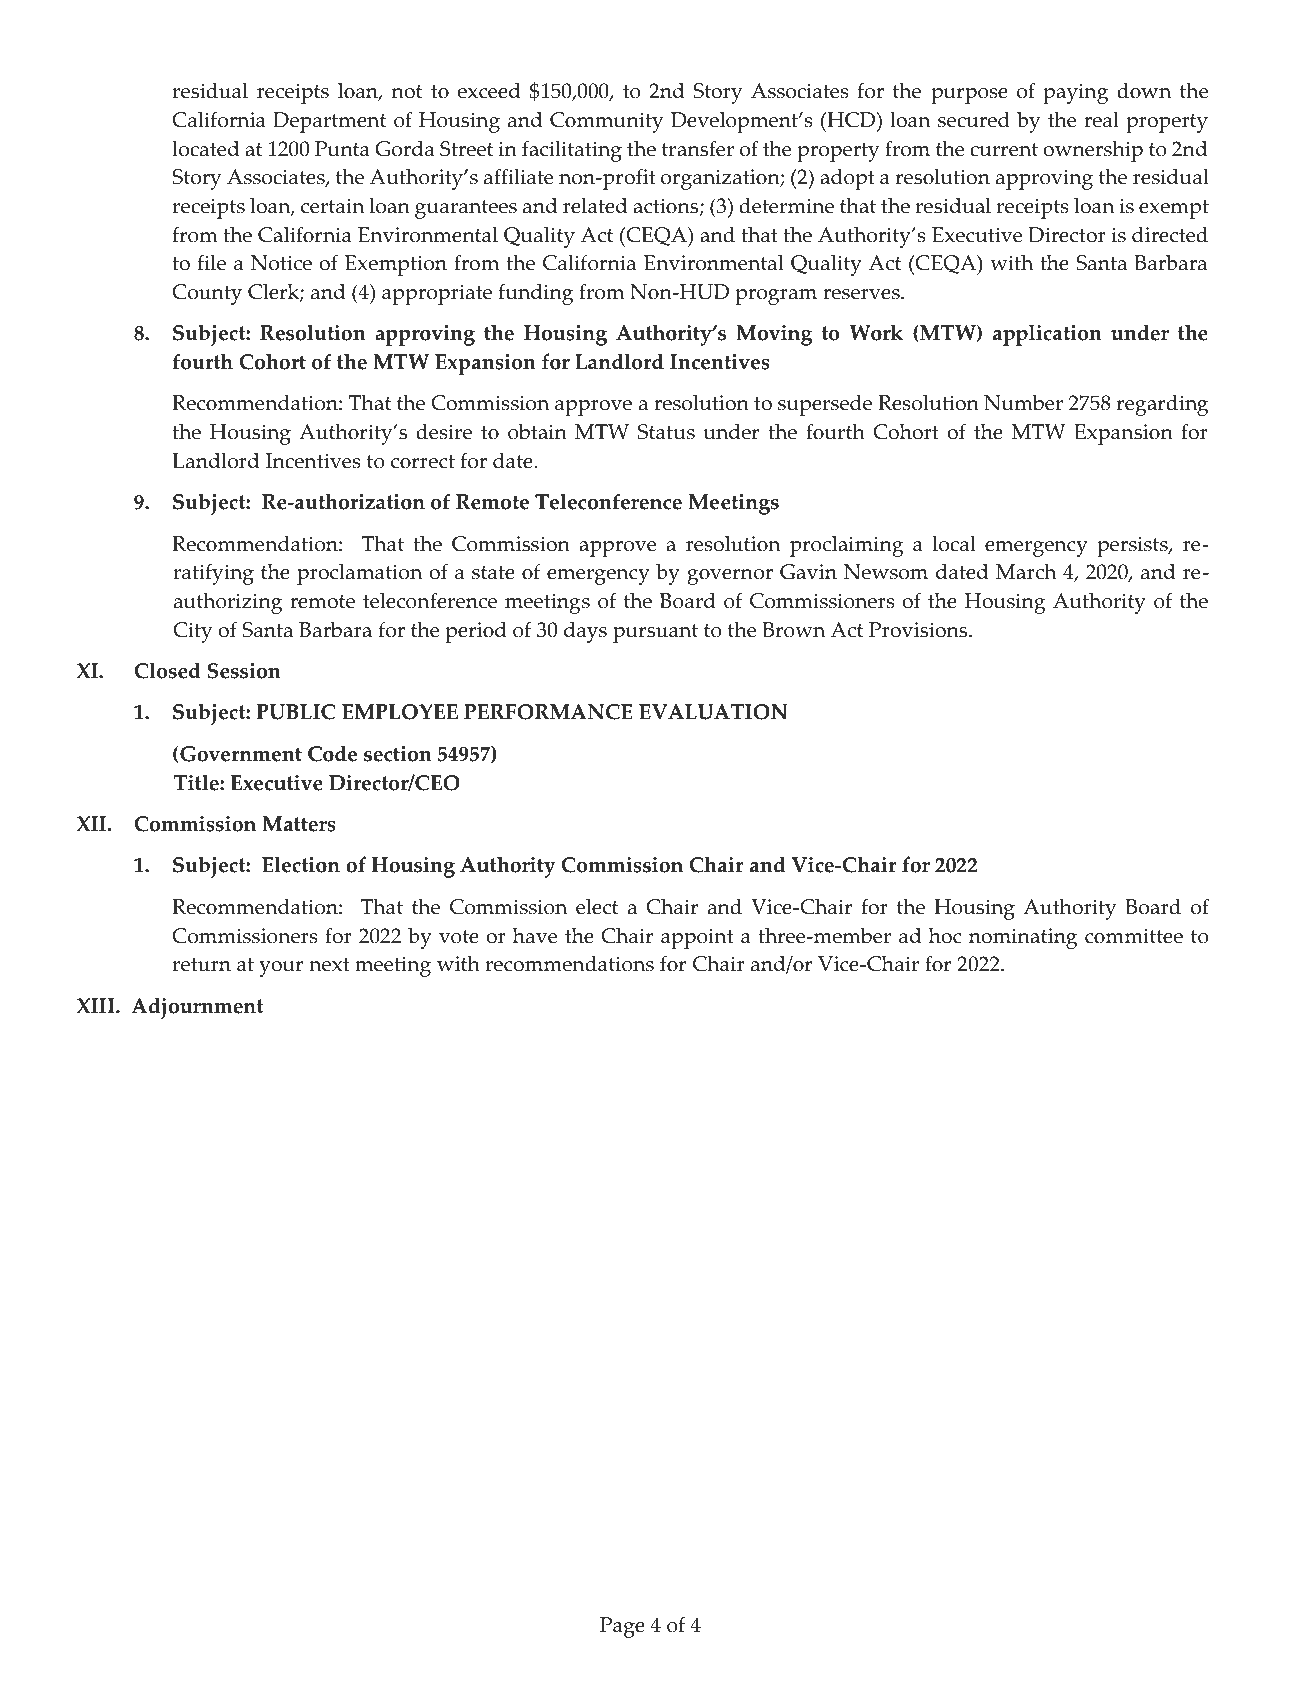 The width and height of the image is (1301, 1683). What do you see at coordinates (1026, 571) in the image?
I see `March` at bounding box center [1026, 571].
